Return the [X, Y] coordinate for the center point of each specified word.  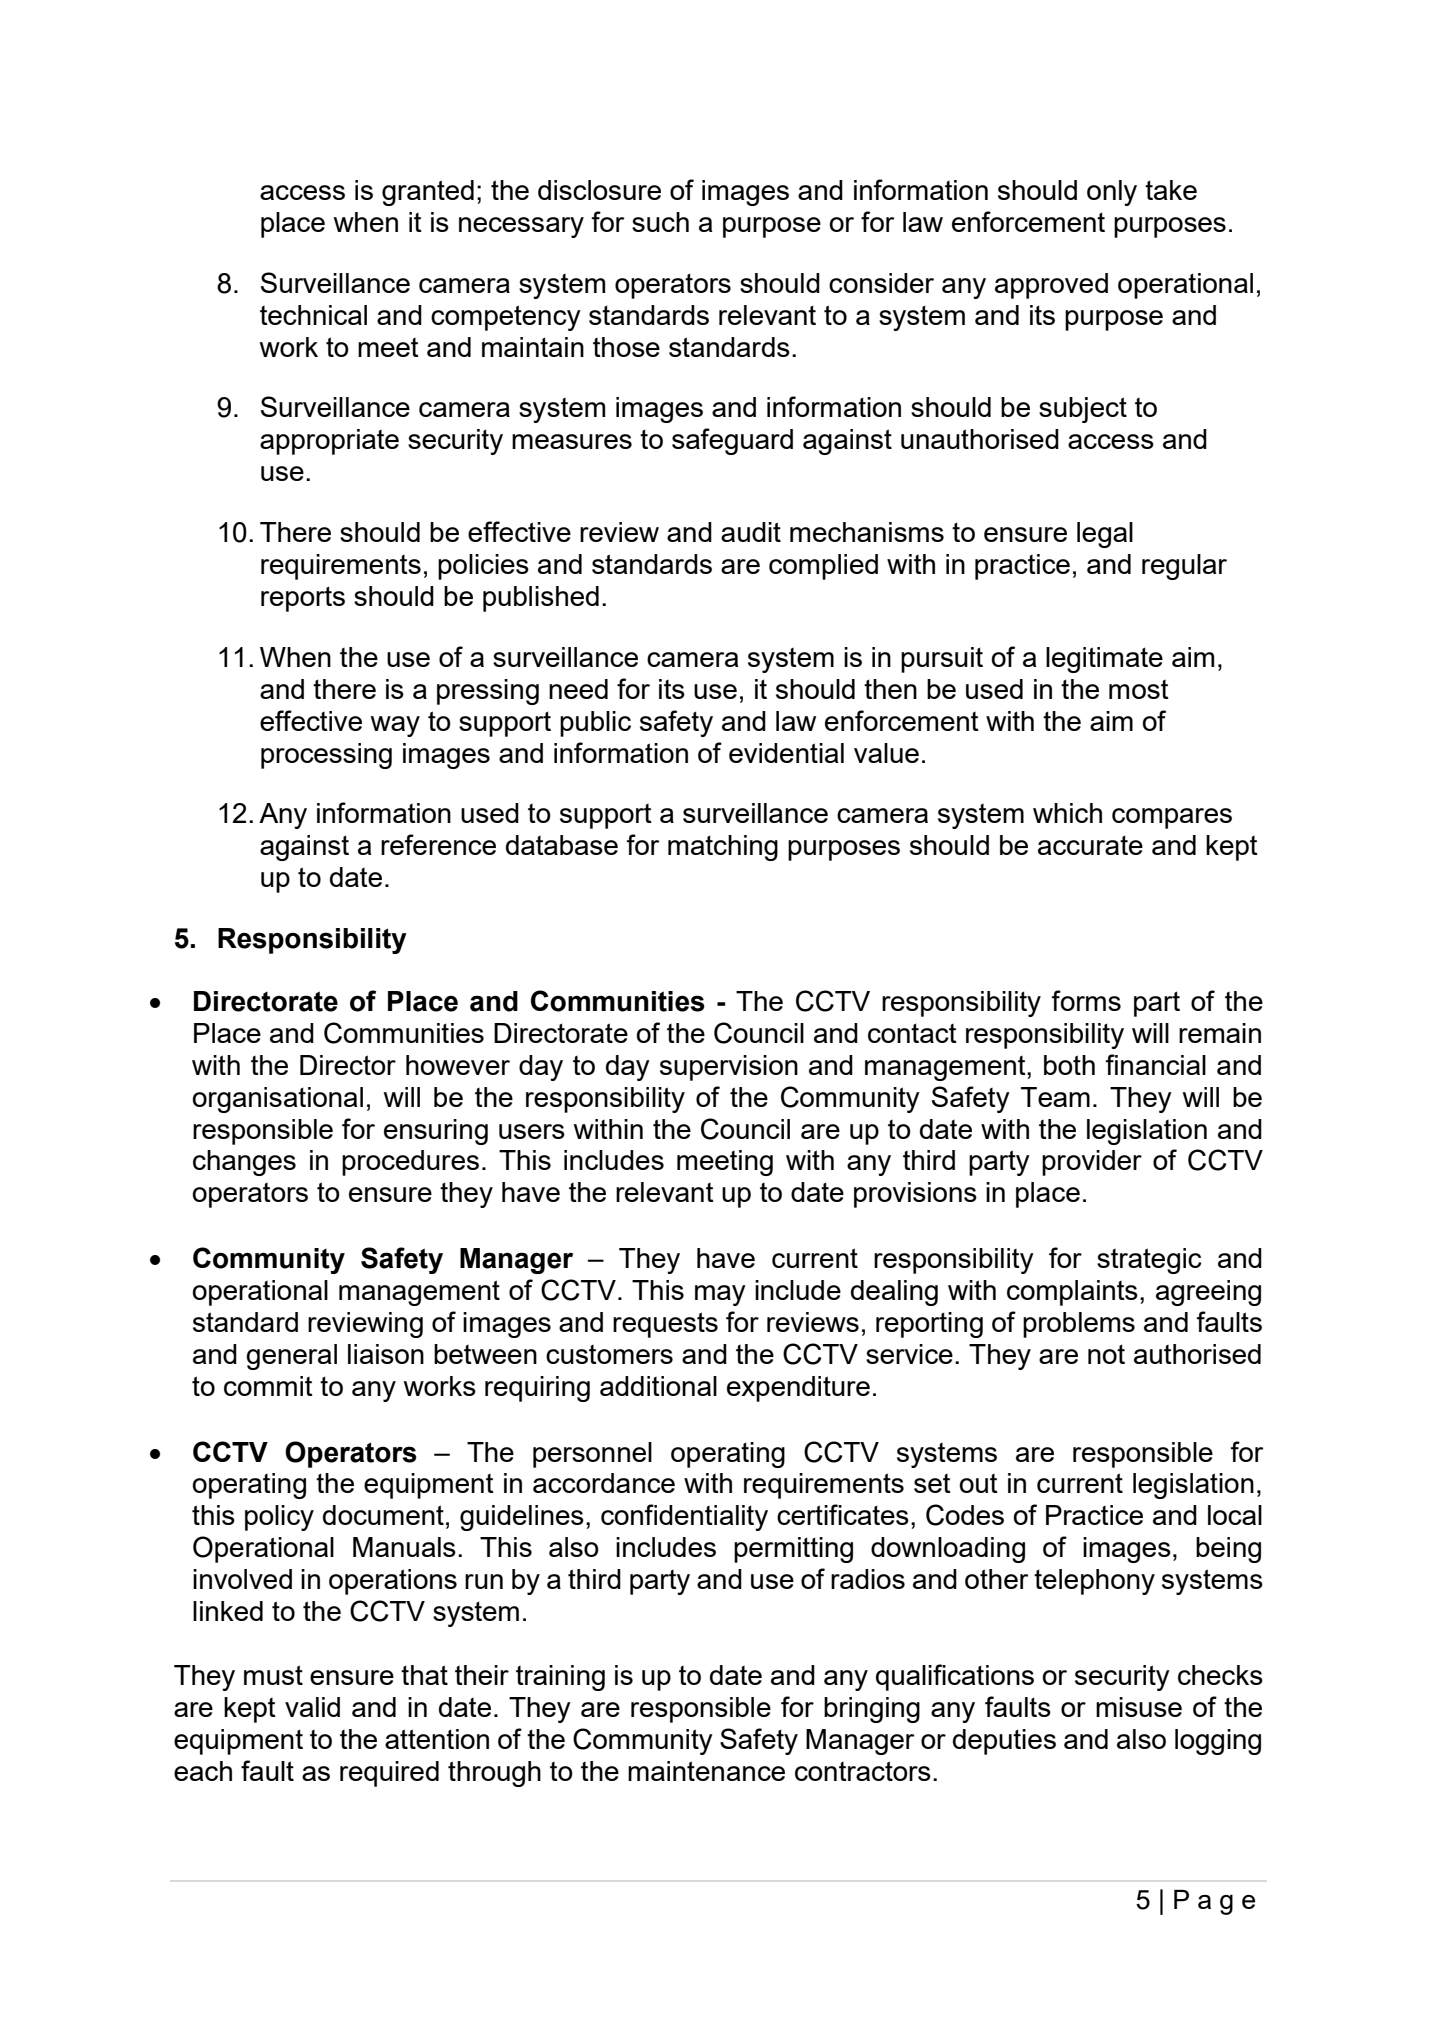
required [389, 1774]
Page [1214, 1902]
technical [313, 315]
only [1112, 193]
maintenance [706, 1771]
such [660, 222]
